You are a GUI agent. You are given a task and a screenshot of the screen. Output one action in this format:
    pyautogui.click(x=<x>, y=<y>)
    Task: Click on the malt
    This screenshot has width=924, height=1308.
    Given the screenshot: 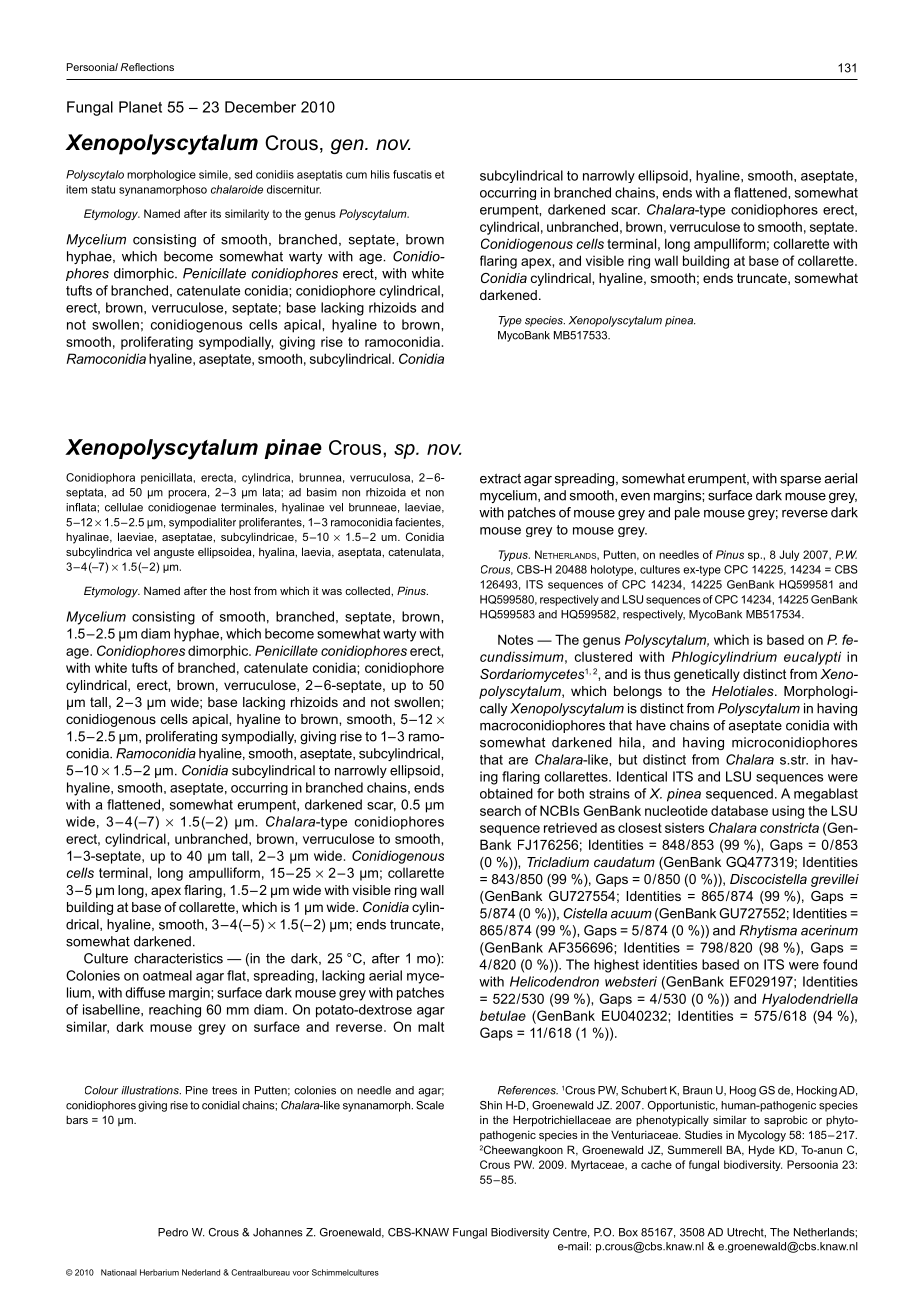 What is the action you would take?
    pyautogui.click(x=431, y=1026)
